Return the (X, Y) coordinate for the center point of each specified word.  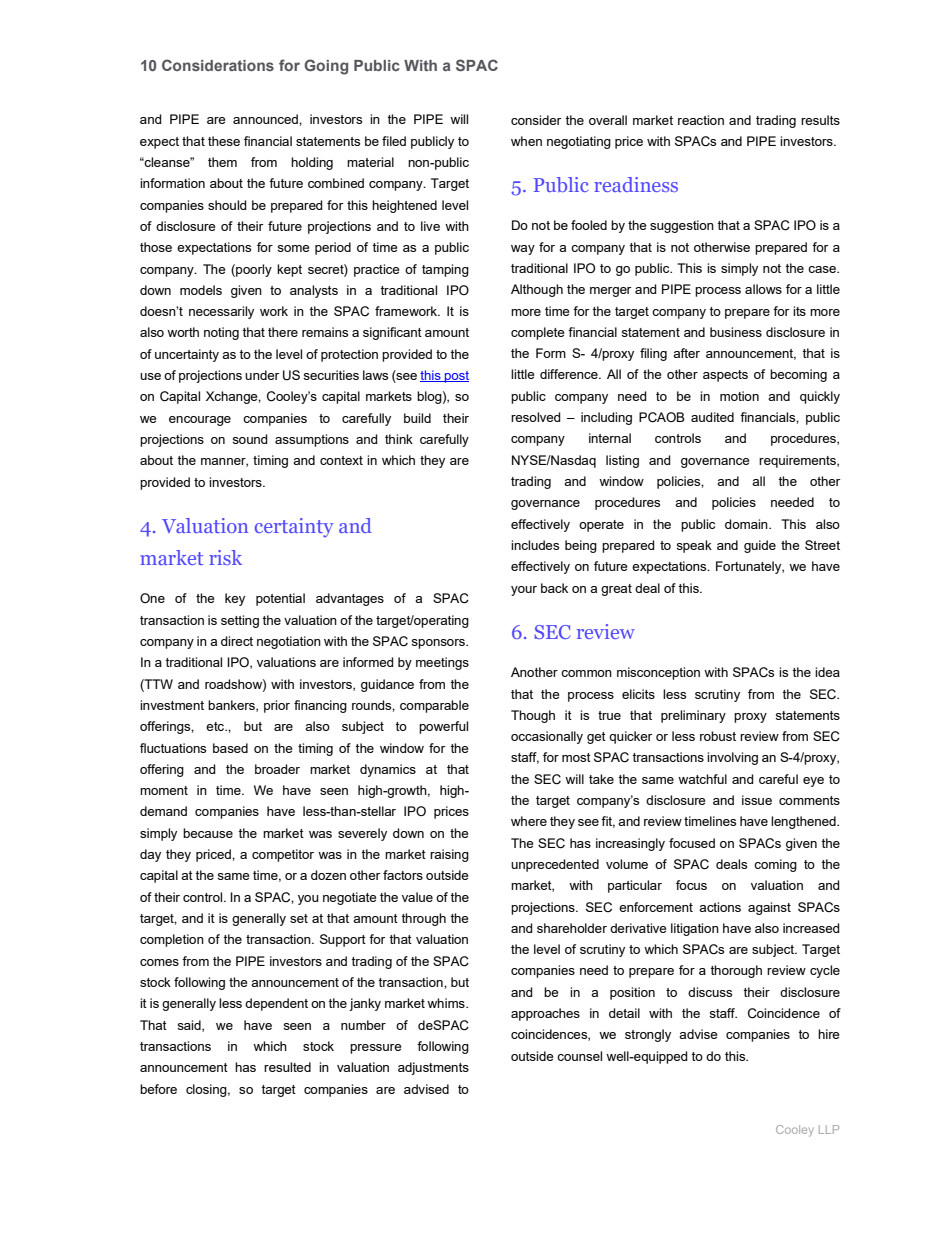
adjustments (433, 1068)
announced (266, 119)
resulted (287, 1067)
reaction (701, 120)
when (526, 141)
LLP (829, 1129)
